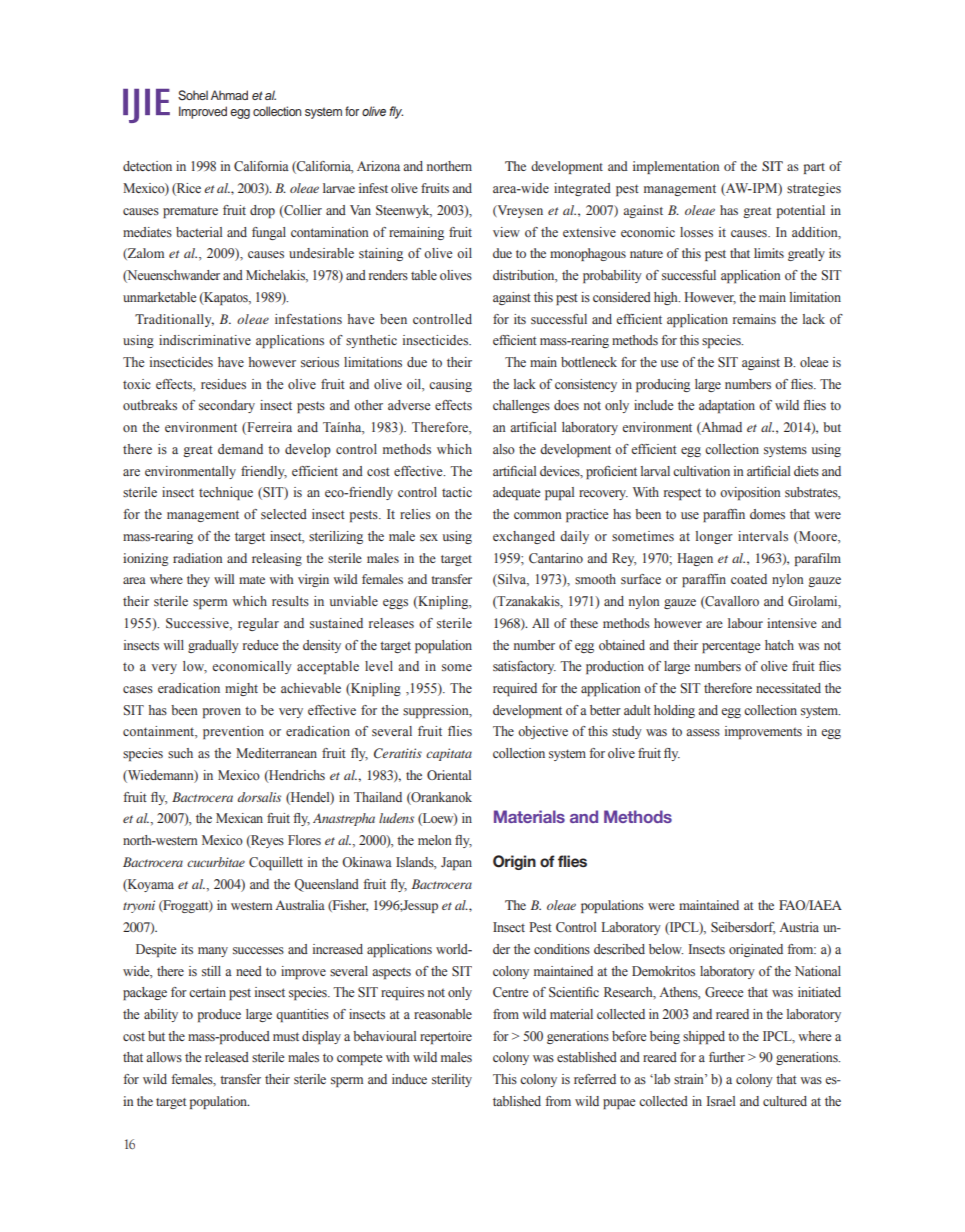 The width and height of the screenshot is (965, 1232). I want to click on gradually, so click(213, 646).
